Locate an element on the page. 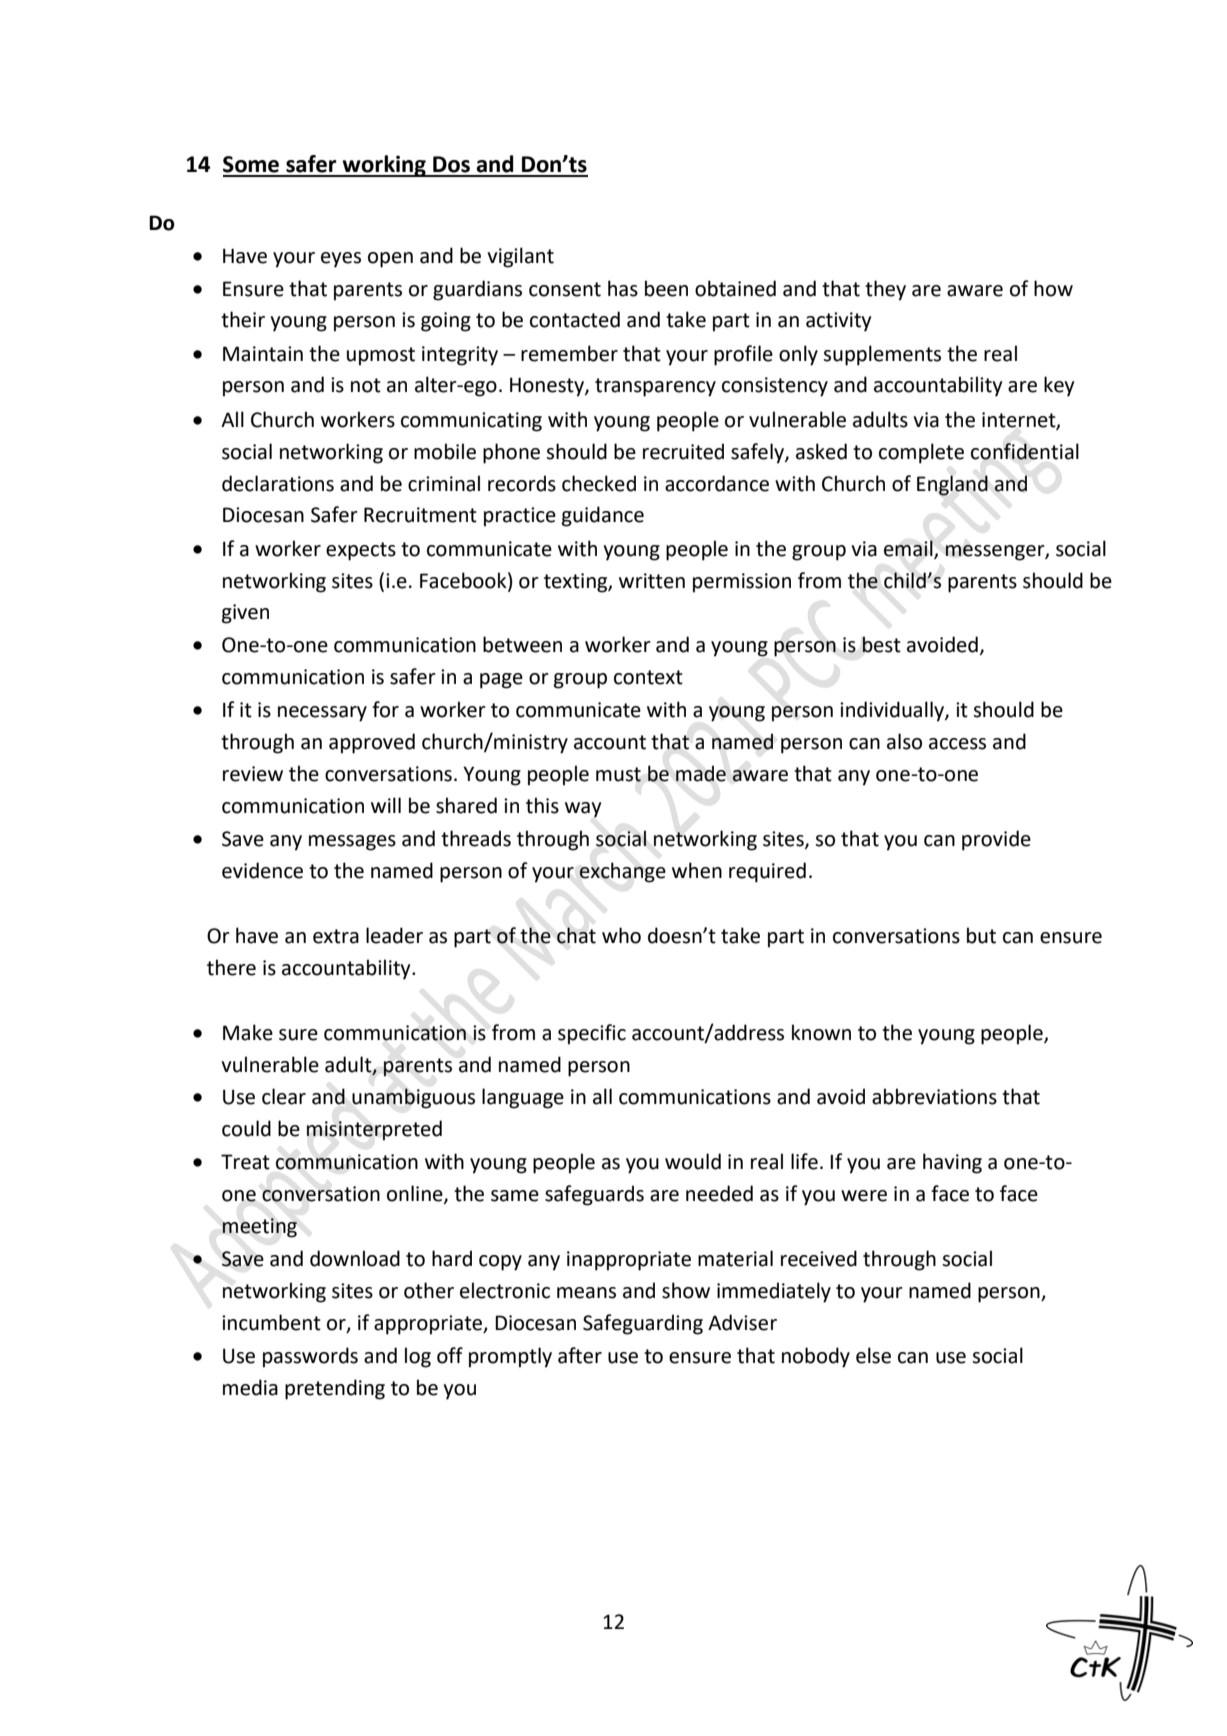  eyes is located at coordinates (341, 260).
